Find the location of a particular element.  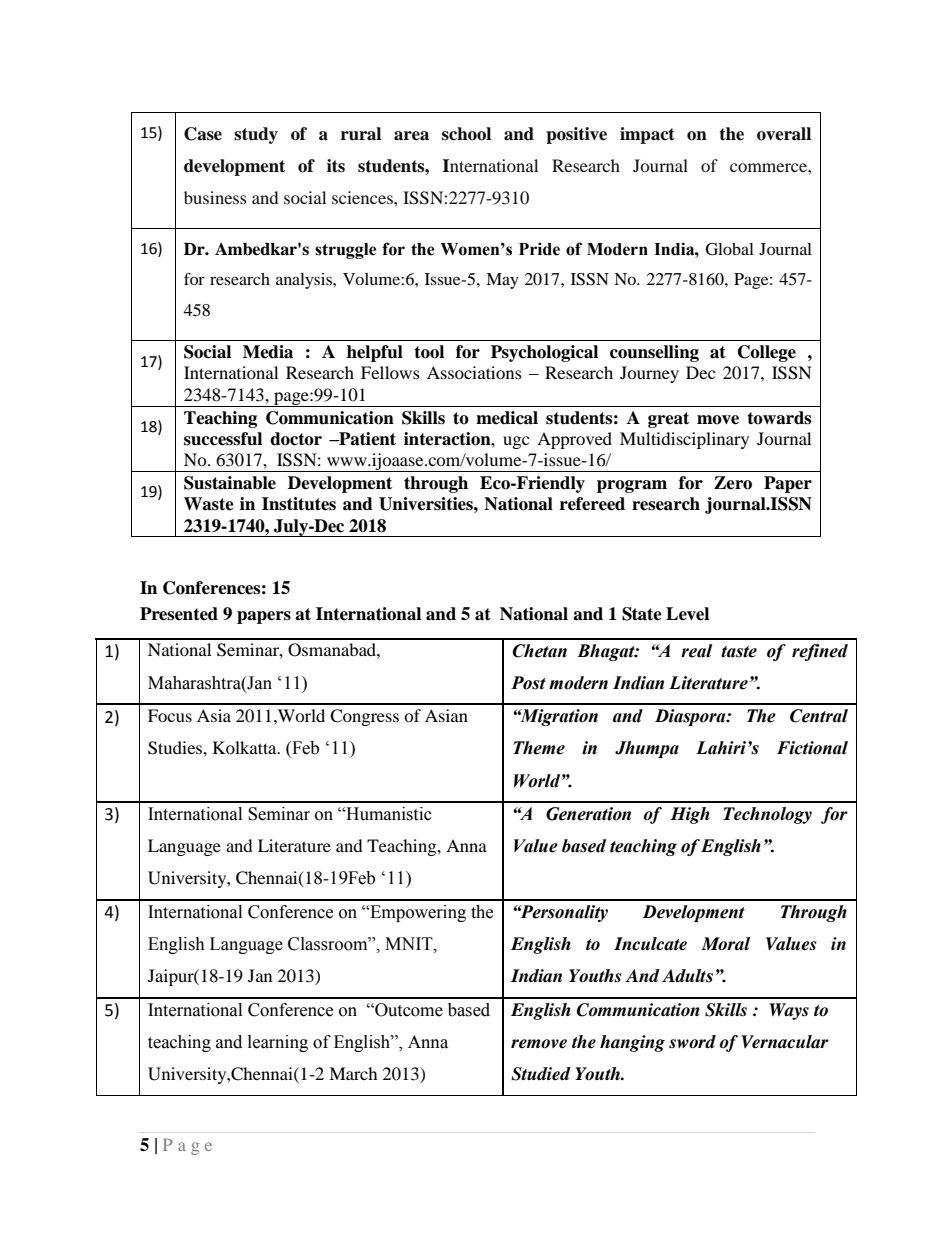

overall is located at coordinates (784, 134).
